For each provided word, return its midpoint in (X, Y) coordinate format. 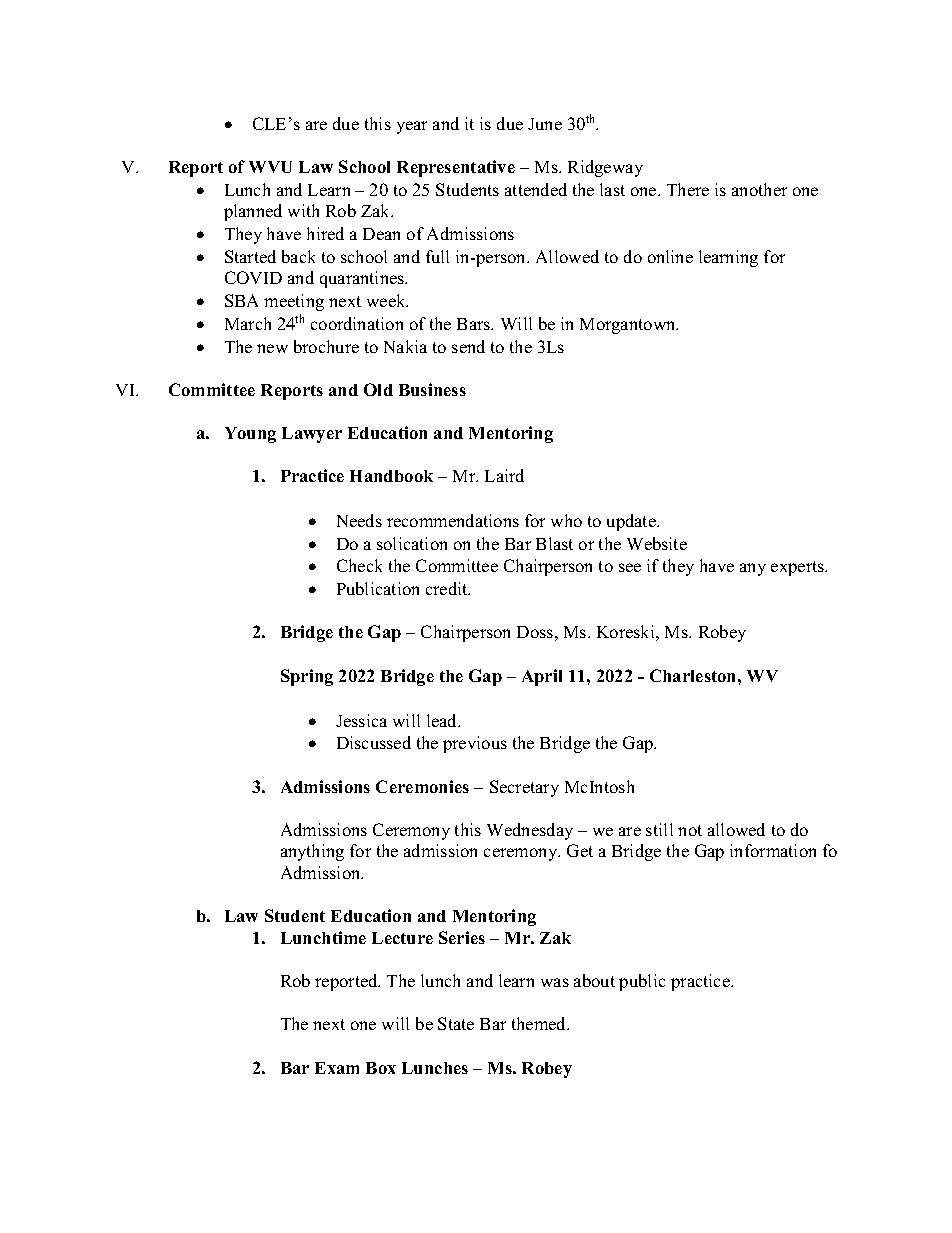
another (759, 189)
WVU (270, 167)
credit (448, 588)
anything (312, 852)
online (670, 256)
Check (359, 565)
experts (798, 568)
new (272, 348)
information (773, 850)
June (545, 124)
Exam (337, 1068)
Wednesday (530, 831)
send (468, 346)
